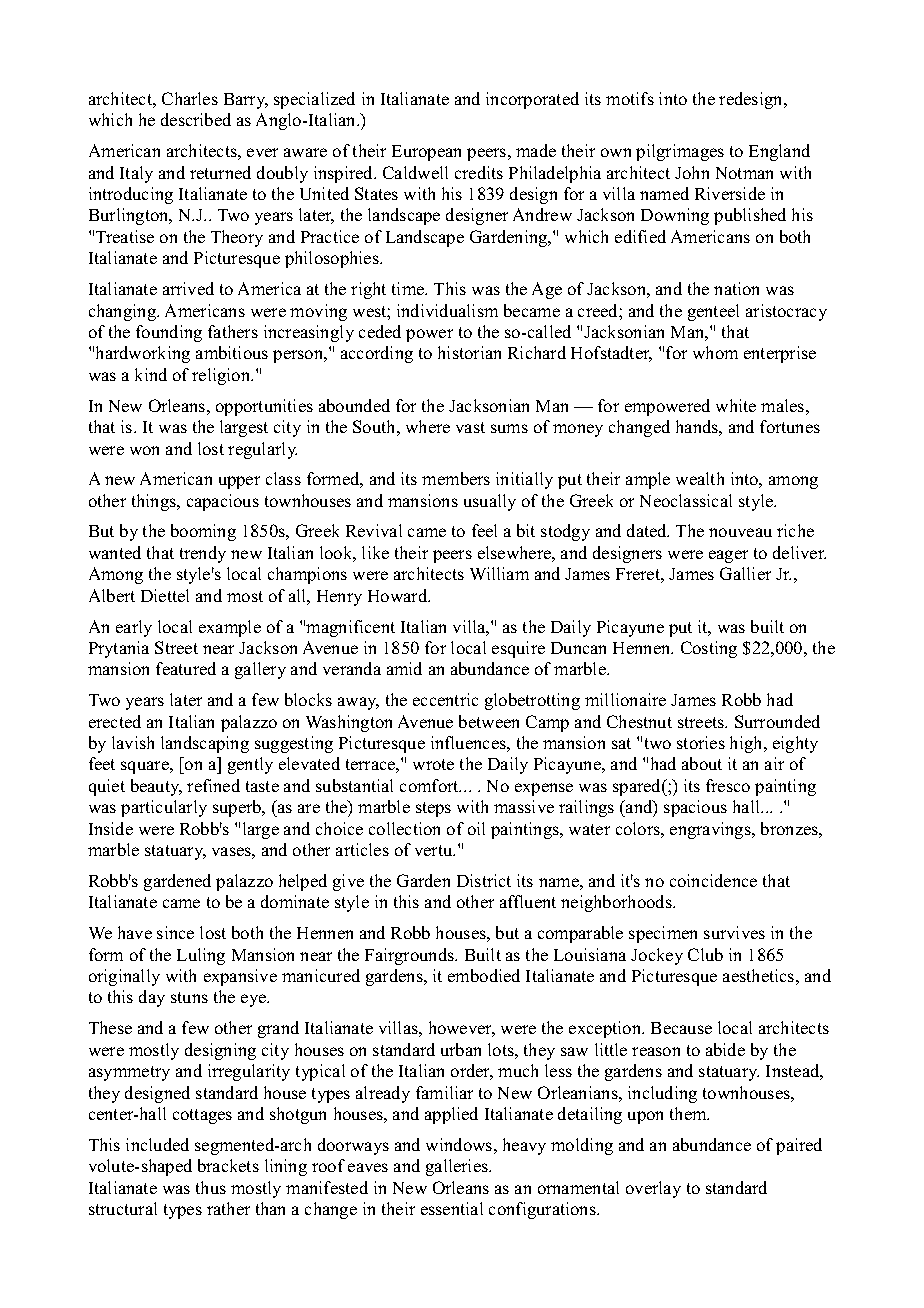  I want to click on European, so click(426, 153).
